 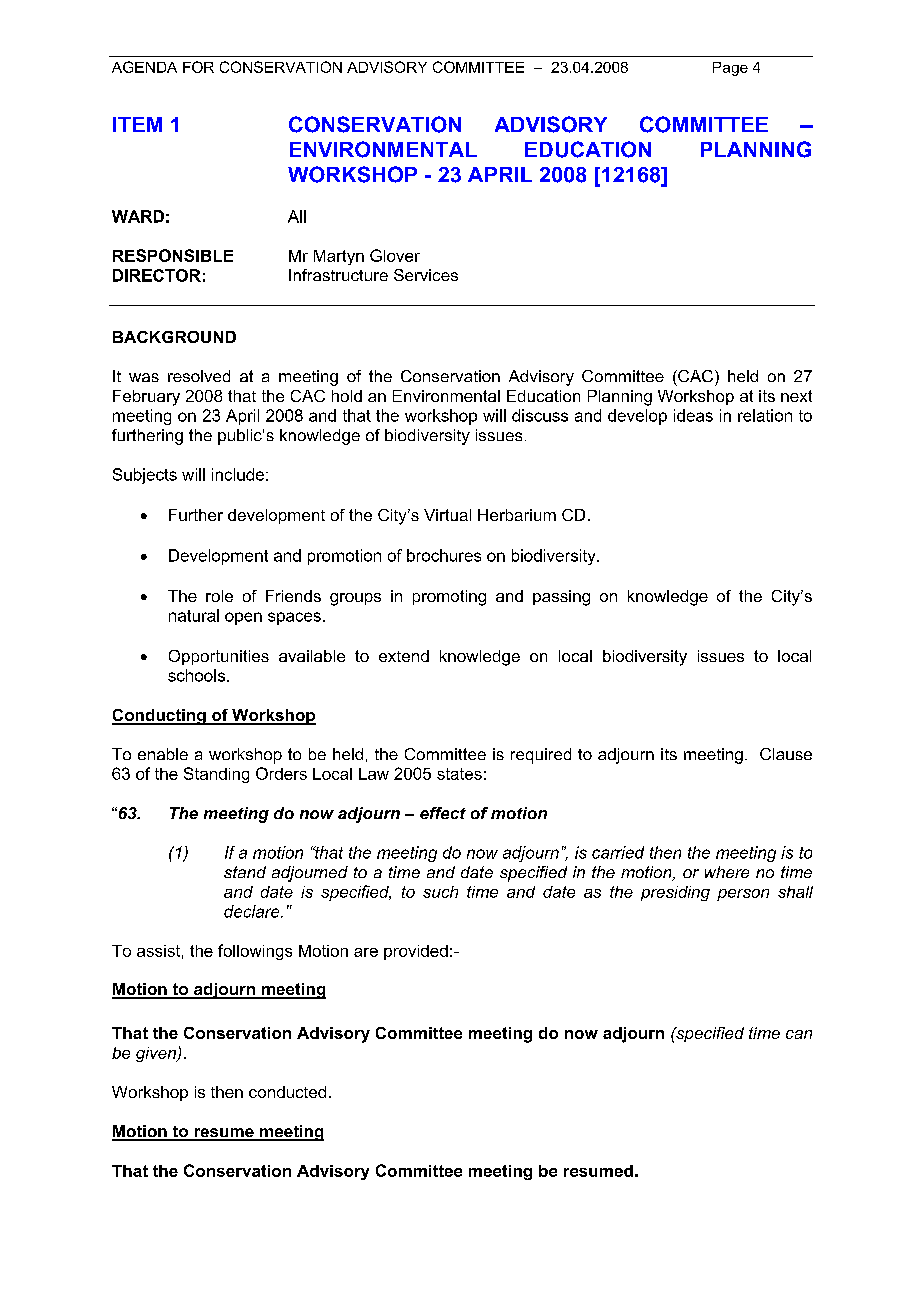 I want to click on where, so click(x=727, y=872).
